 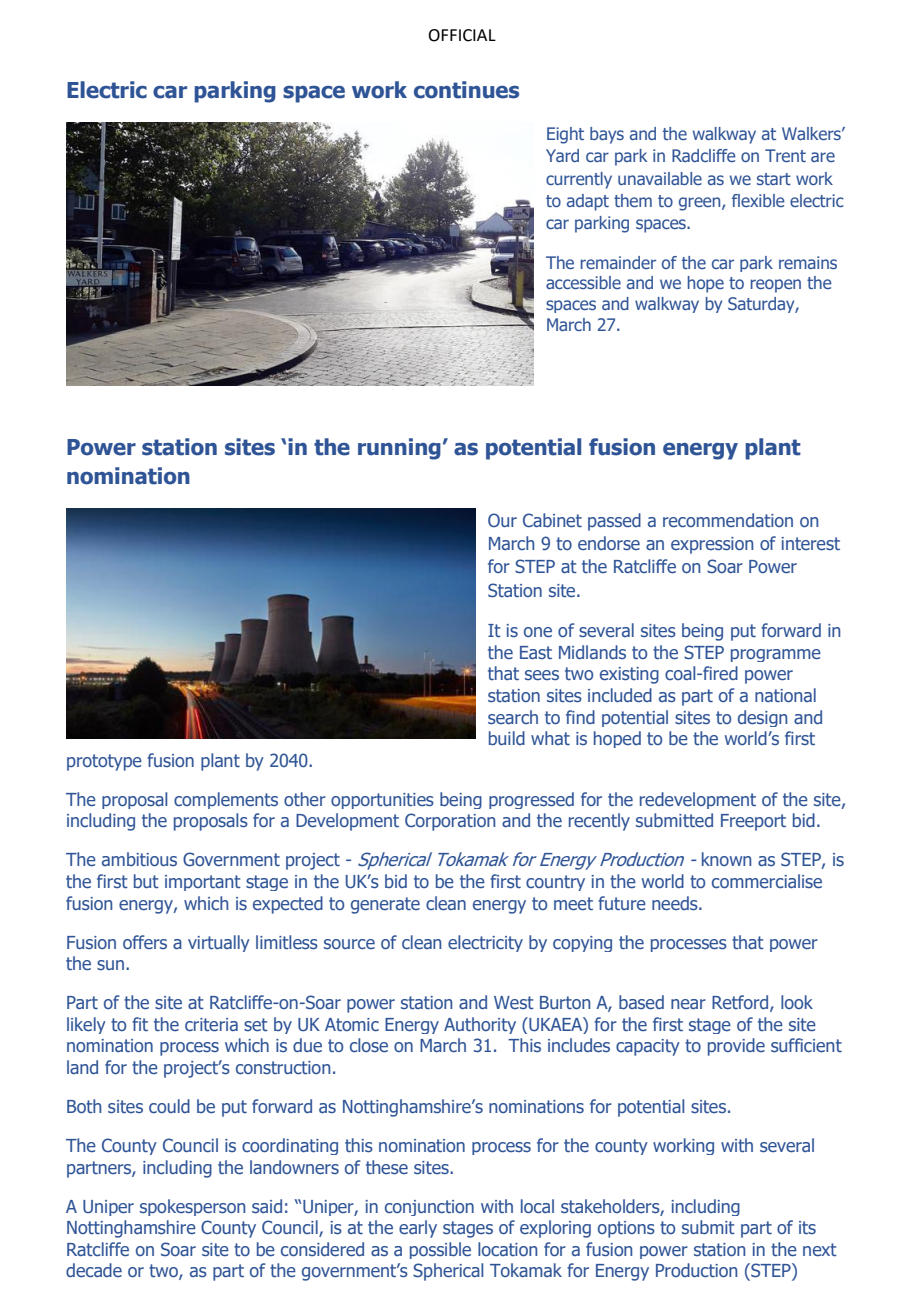 What do you see at coordinates (450, 822) in the page?
I see `Corporation` at bounding box center [450, 822].
